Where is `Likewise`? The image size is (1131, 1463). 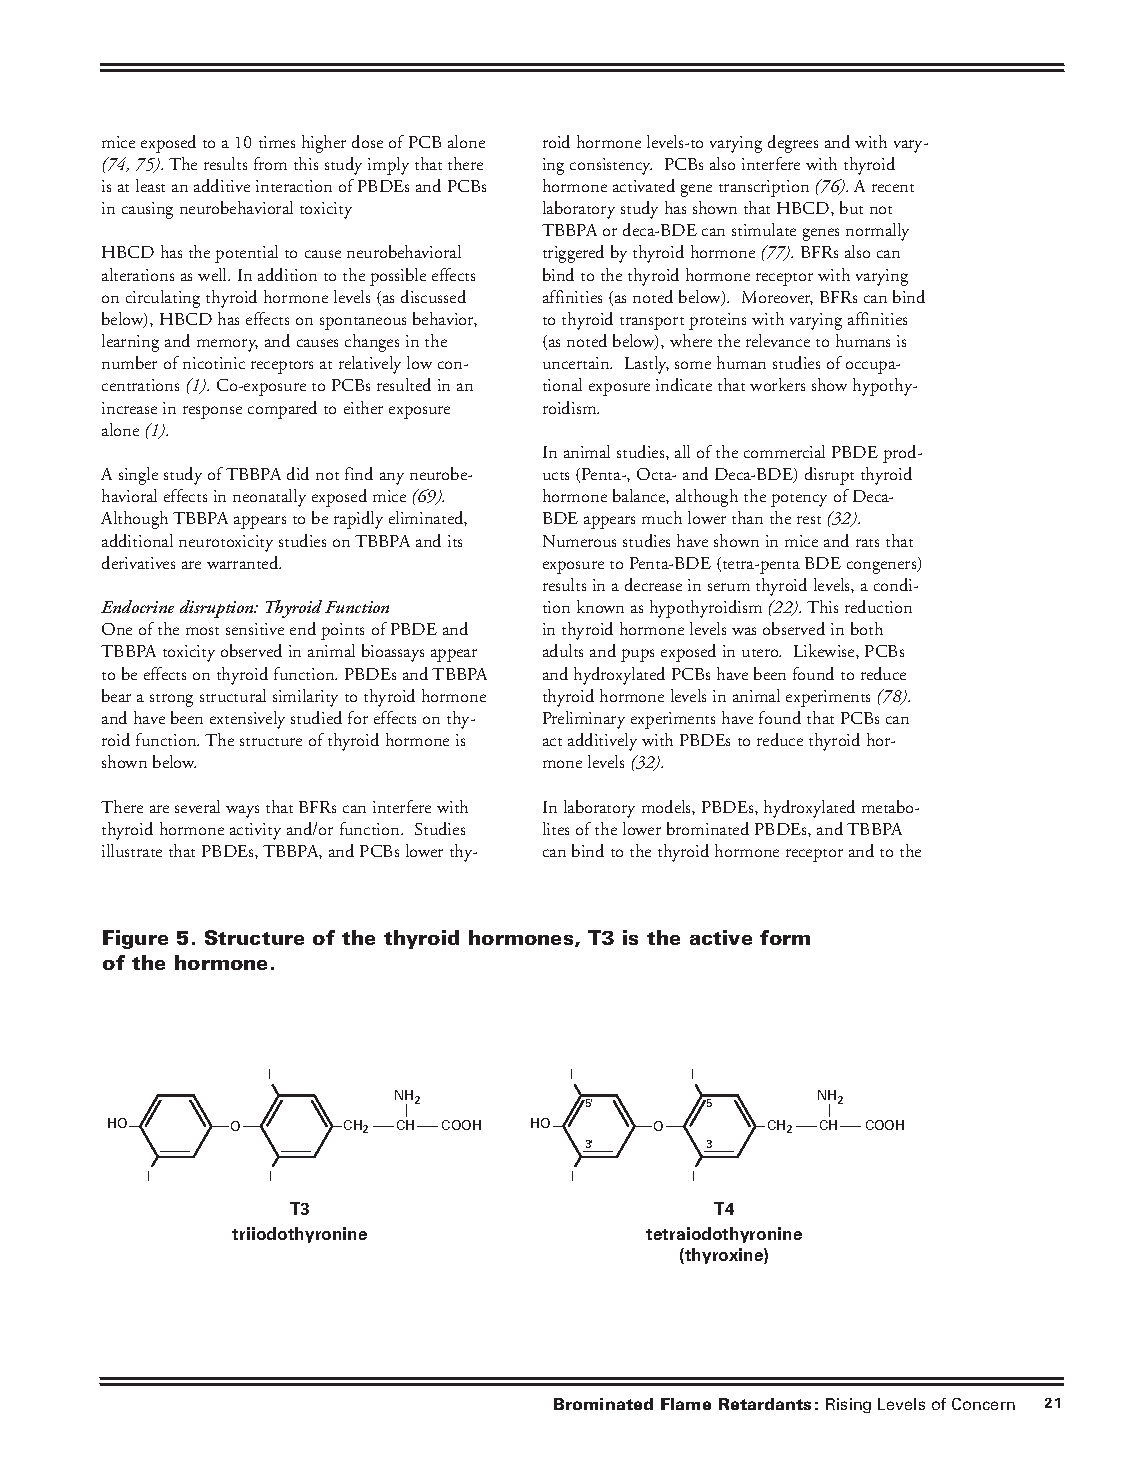 Likewise is located at coordinates (825, 650).
